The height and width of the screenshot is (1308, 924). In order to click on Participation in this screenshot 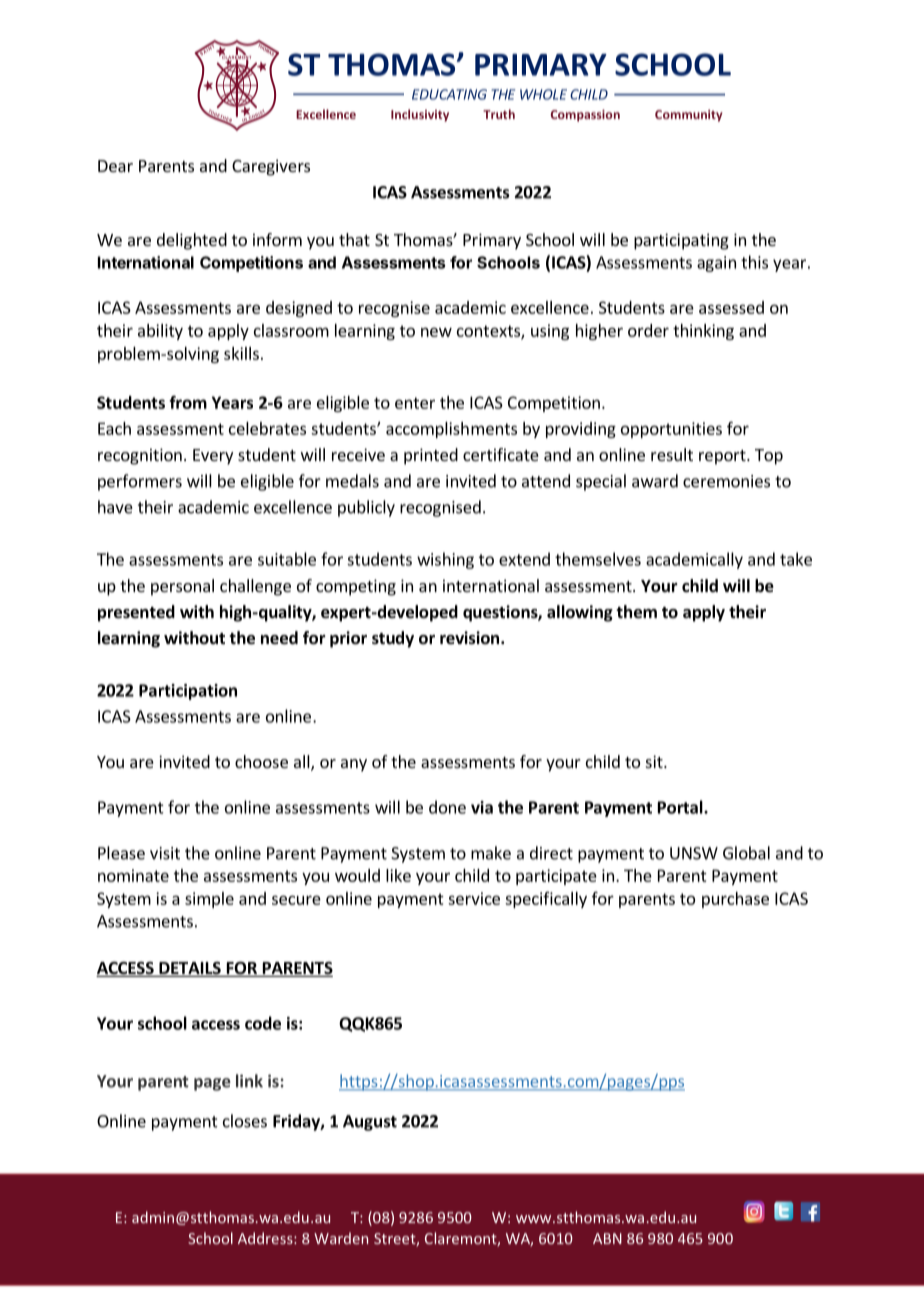, I will do `click(188, 692)`.
